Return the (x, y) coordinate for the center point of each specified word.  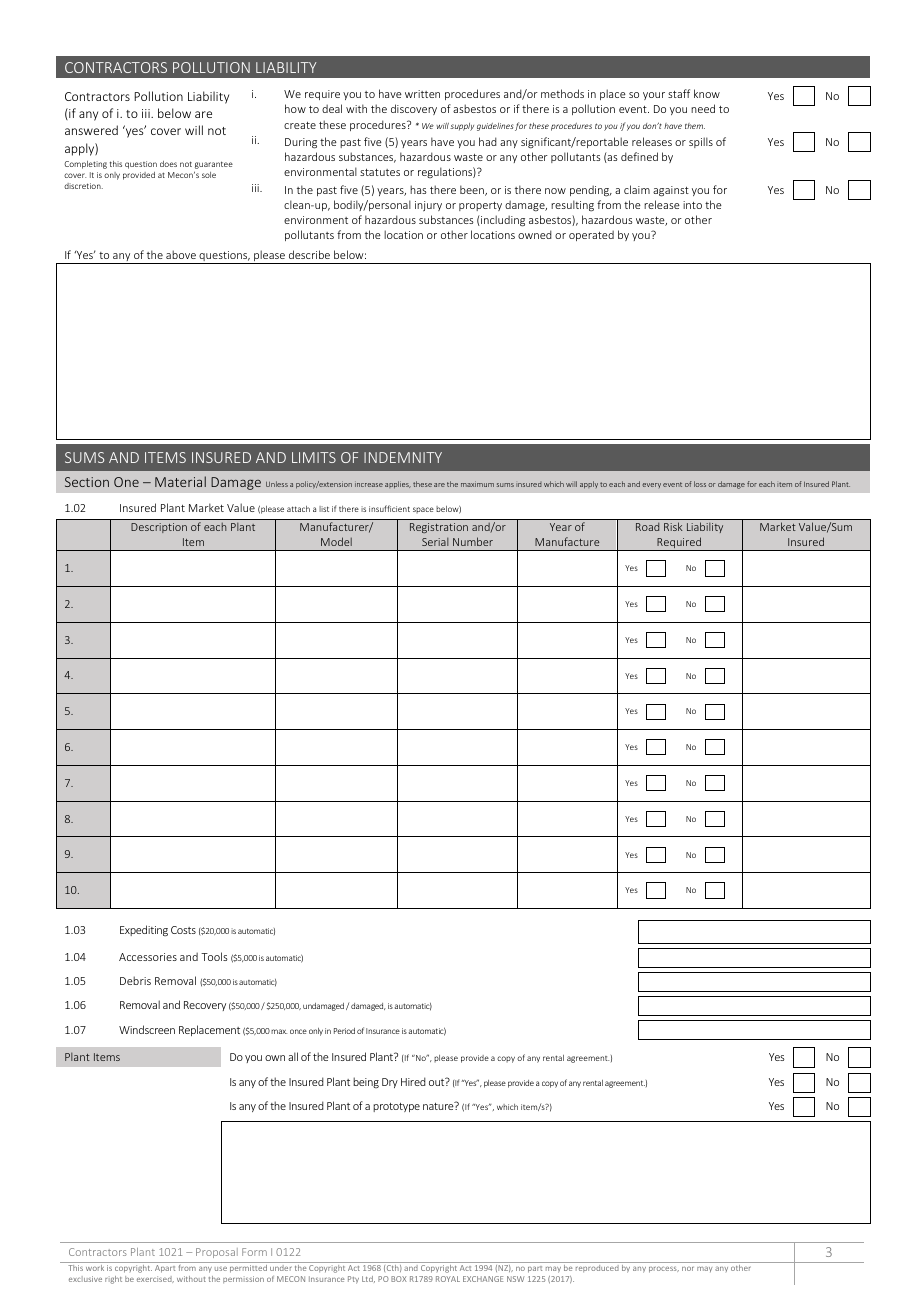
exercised (155, 1279)
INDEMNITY (403, 457)
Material (180, 481)
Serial (435, 542)
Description (159, 528)
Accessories (148, 957)
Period (344, 1031)
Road (647, 527)
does (168, 164)
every (651, 485)
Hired (413, 1081)
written (422, 94)
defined (639, 156)
